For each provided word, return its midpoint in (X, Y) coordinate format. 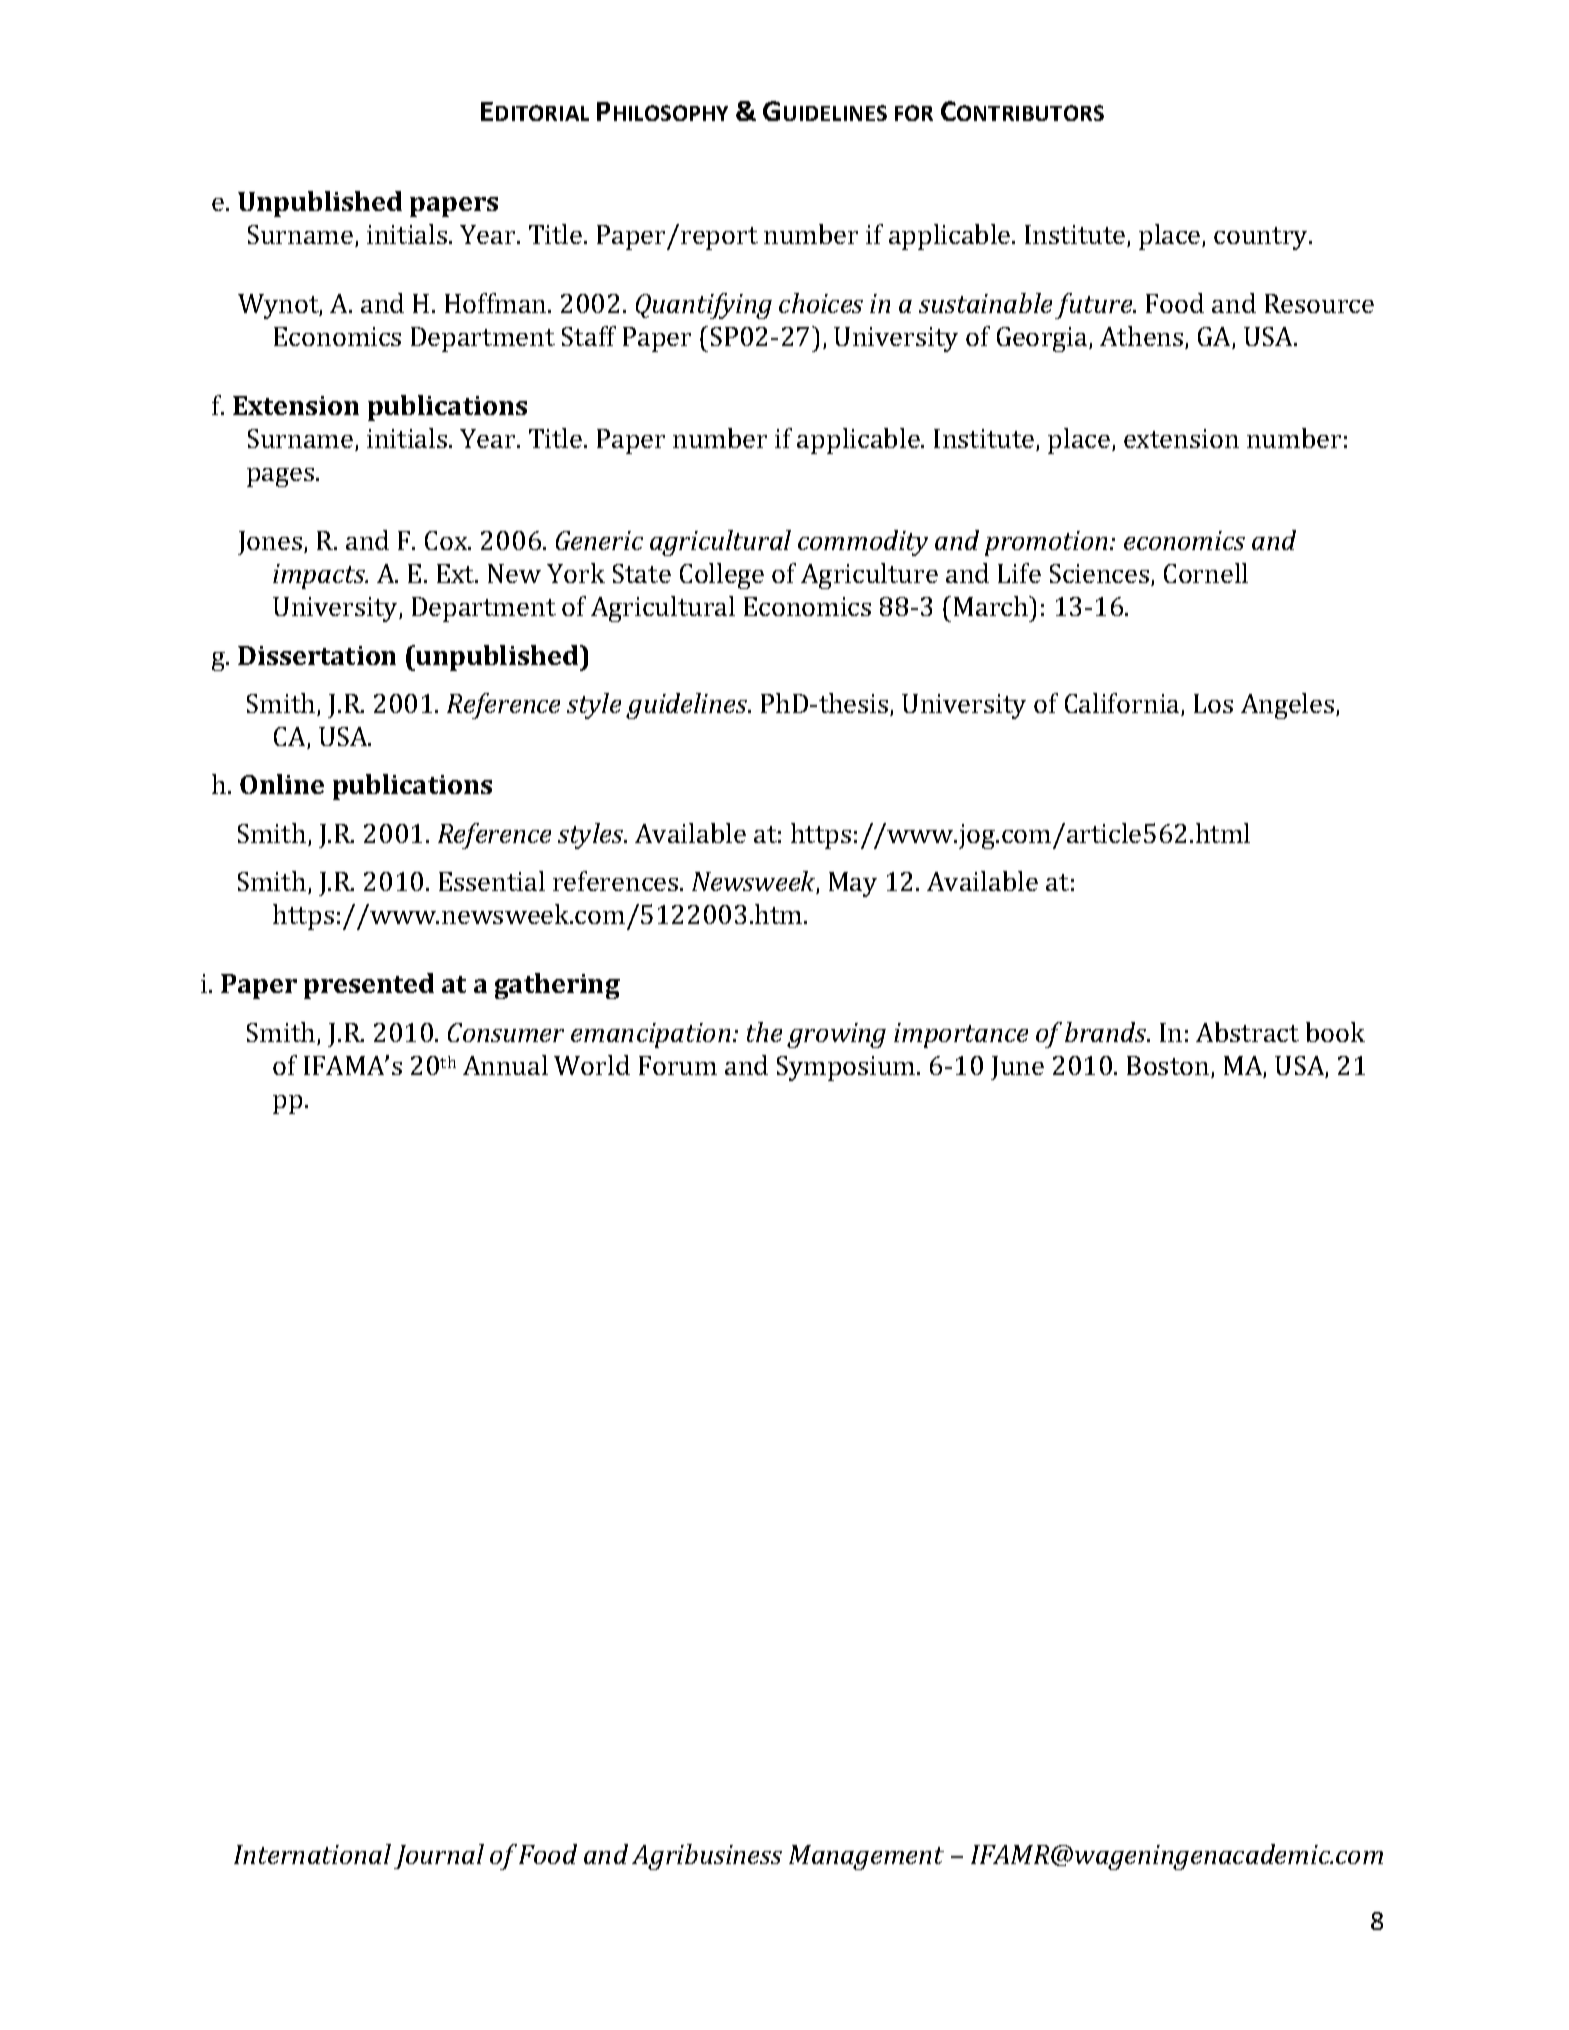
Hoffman (497, 303)
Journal (439, 1856)
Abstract (1247, 1032)
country (1262, 238)
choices (821, 303)
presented (369, 986)
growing (836, 1035)
